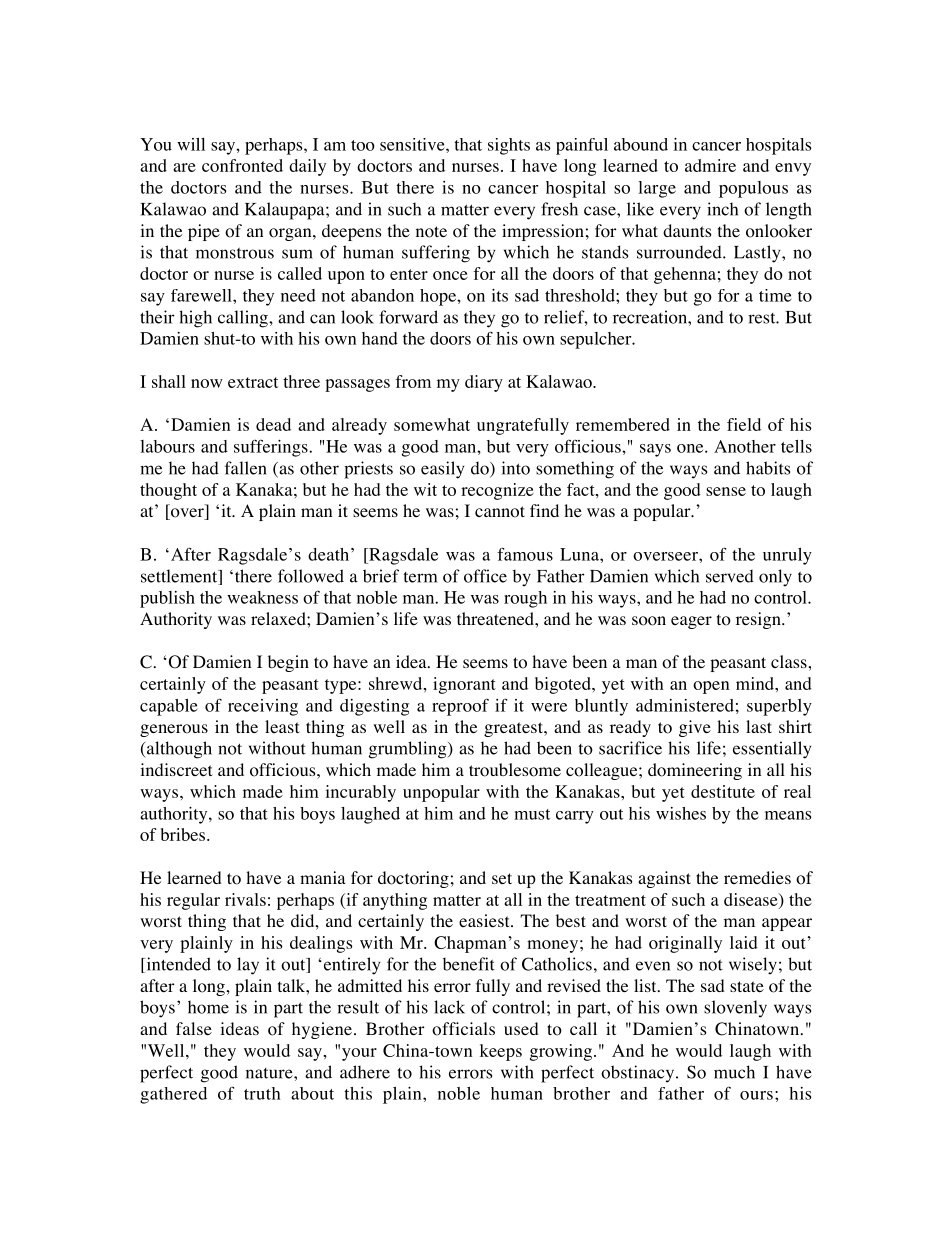 The width and height of the document is (952, 1233). What do you see at coordinates (176, 769) in the document?
I see `indiscreet` at bounding box center [176, 769].
